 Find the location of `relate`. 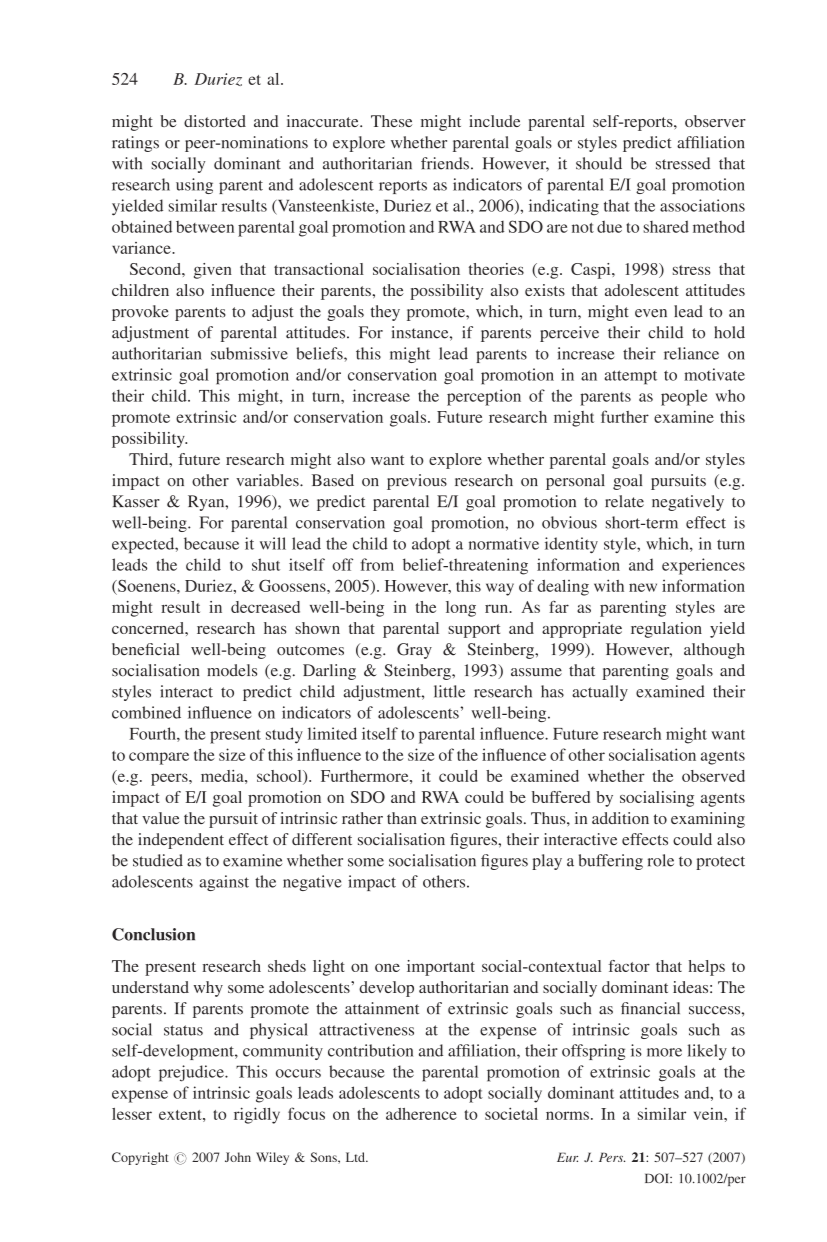

relate is located at coordinates (624, 501).
